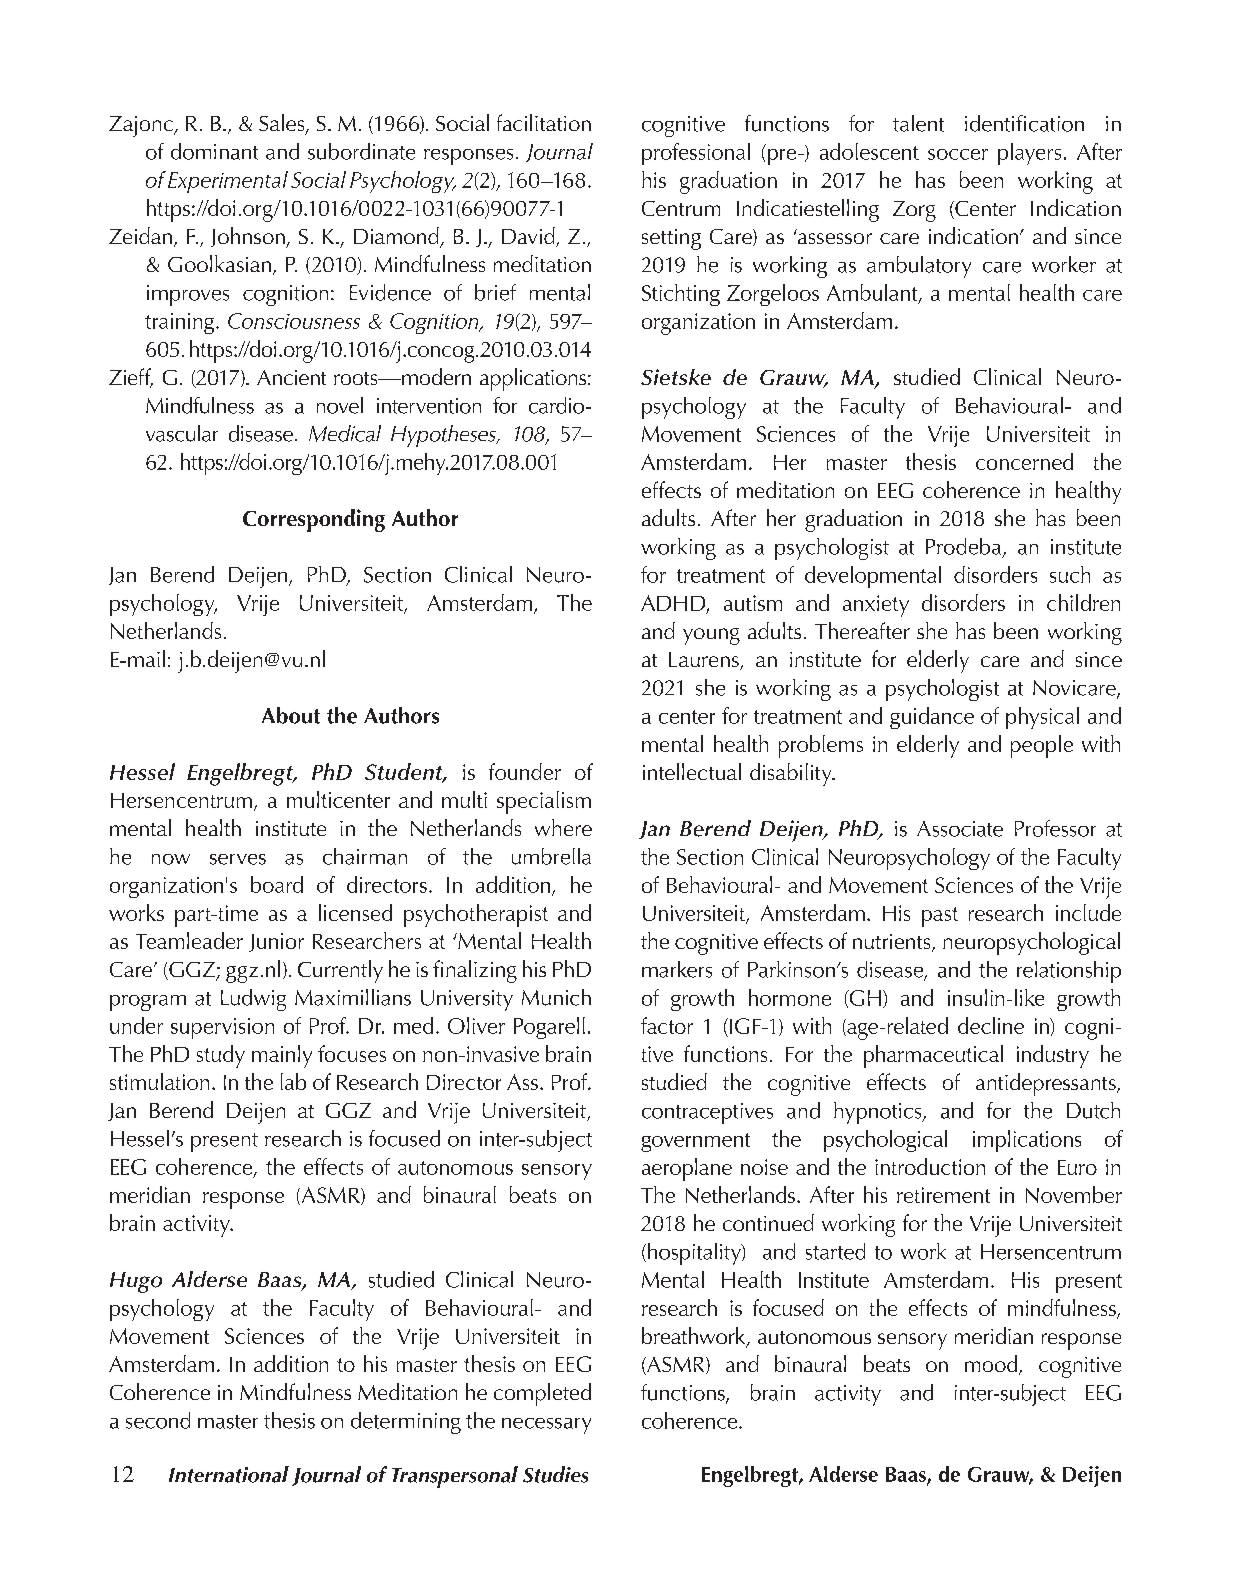  What do you see at coordinates (158, 1420) in the screenshot?
I see `second` at bounding box center [158, 1420].
